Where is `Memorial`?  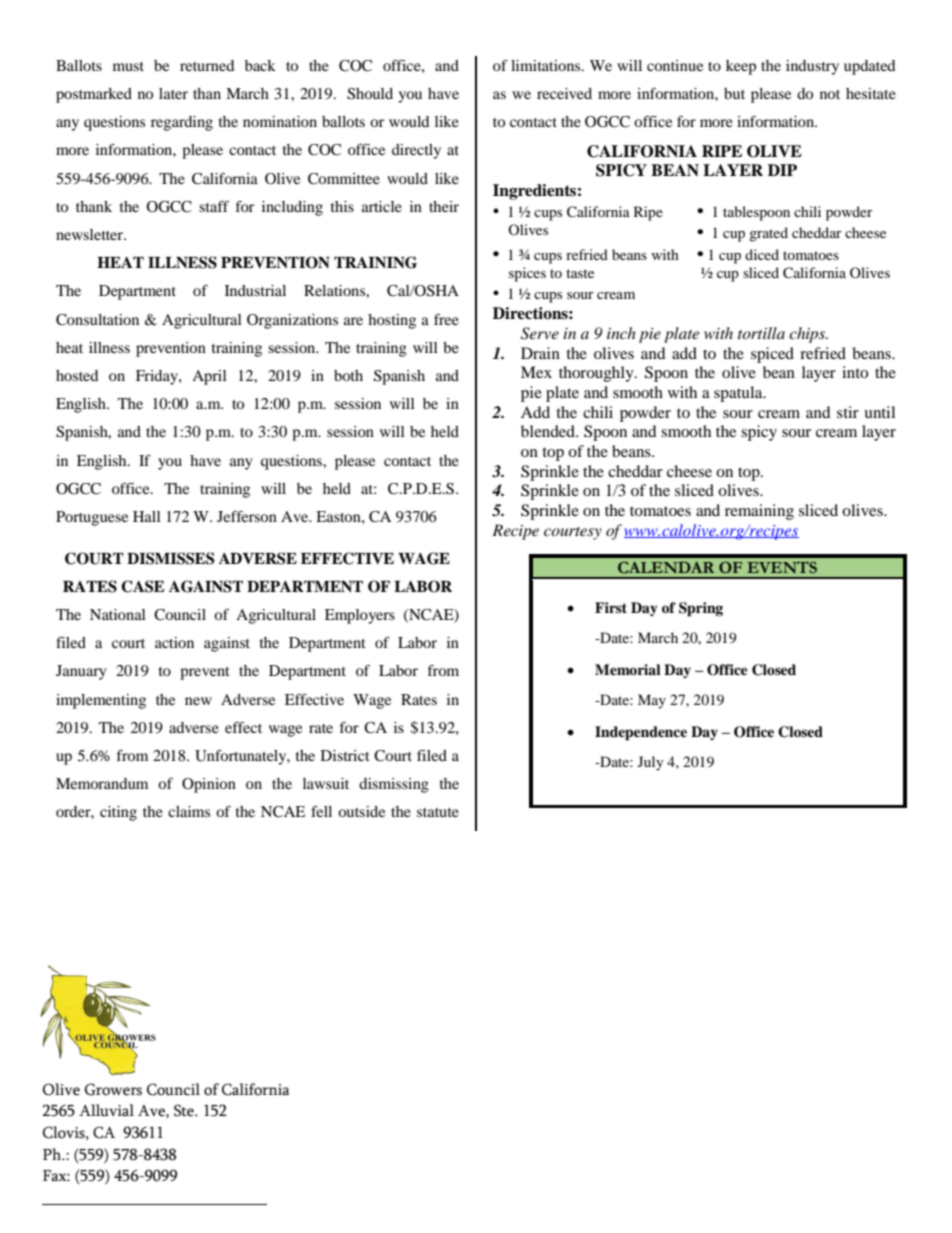 Memorial is located at coordinates (628, 669).
